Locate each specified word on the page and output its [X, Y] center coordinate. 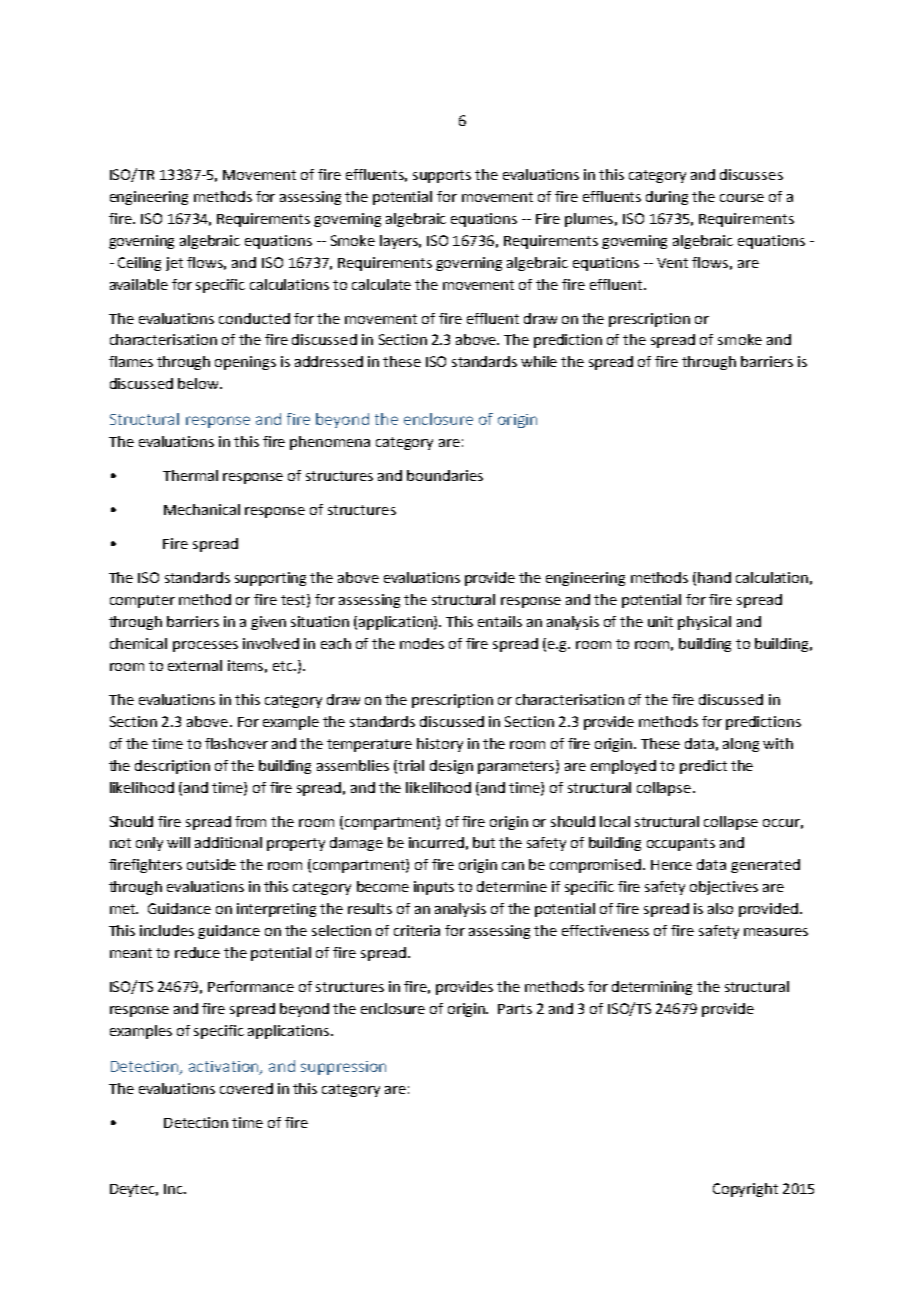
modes [422, 643]
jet [174, 264]
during [667, 198]
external [195, 665]
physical [704, 623]
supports [442, 176]
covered [246, 1088]
